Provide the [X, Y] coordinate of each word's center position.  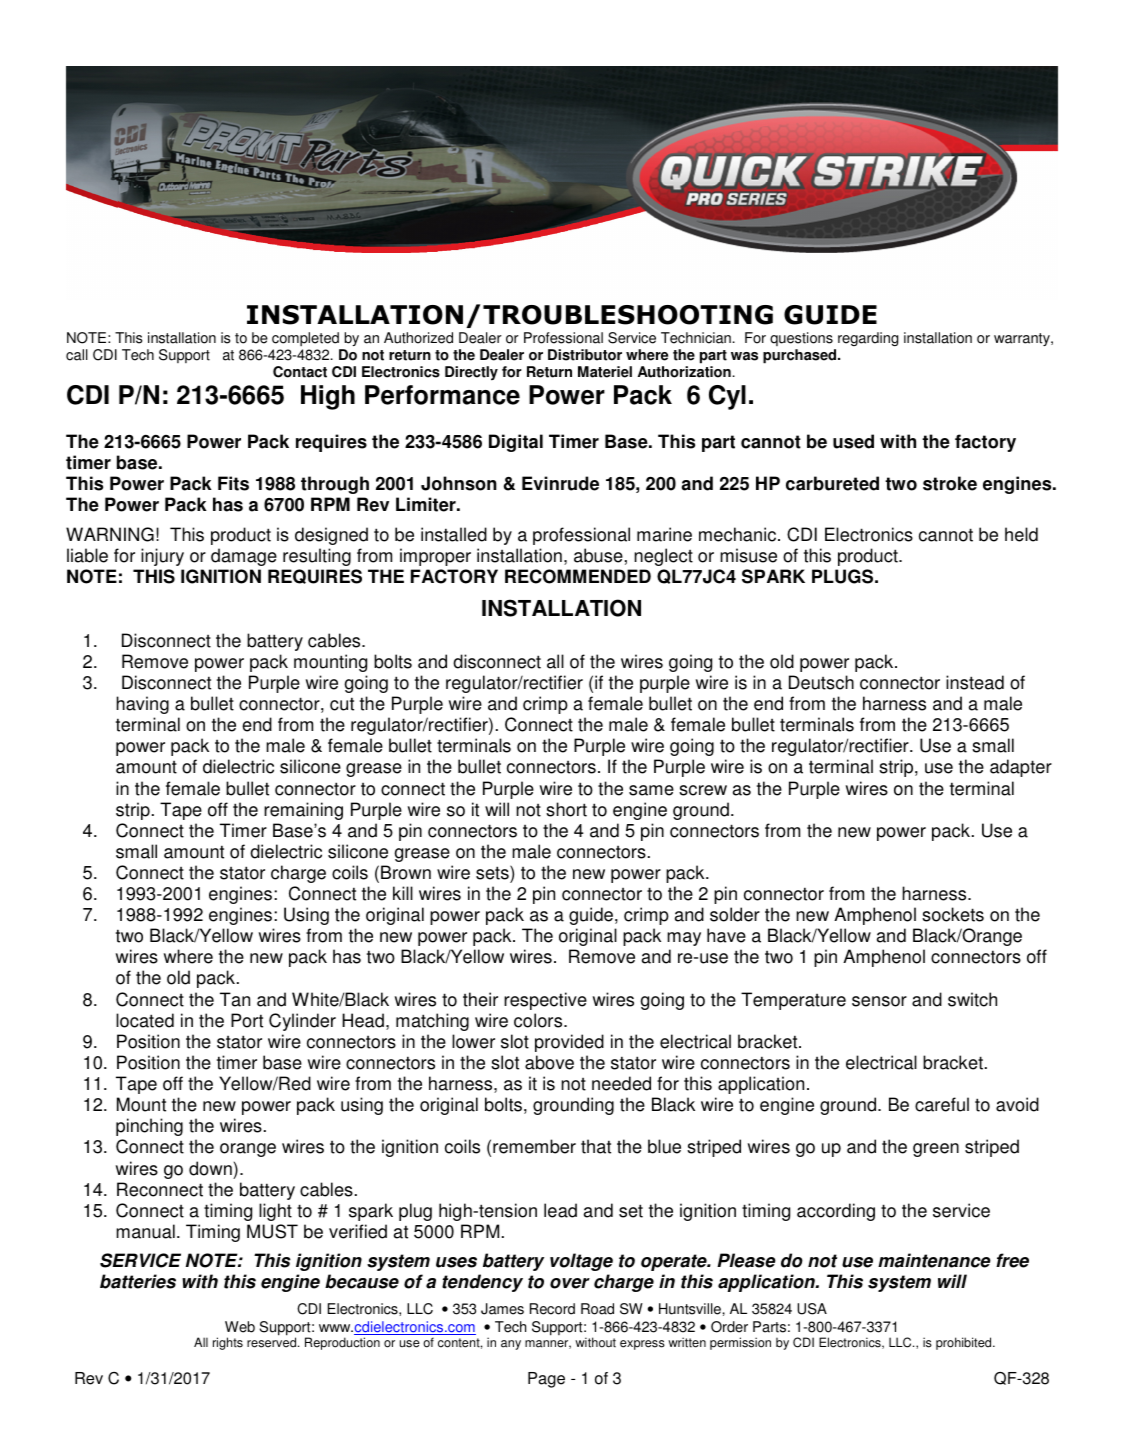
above [549, 1062]
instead [975, 682]
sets [493, 872]
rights [228, 1343]
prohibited [965, 1343]
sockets [953, 914]
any [511, 1345]
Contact [300, 372]
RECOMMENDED [578, 576]
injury [162, 557]
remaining [303, 811]
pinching [149, 1127]
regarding [868, 339]
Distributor [585, 355]
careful [942, 1104]
